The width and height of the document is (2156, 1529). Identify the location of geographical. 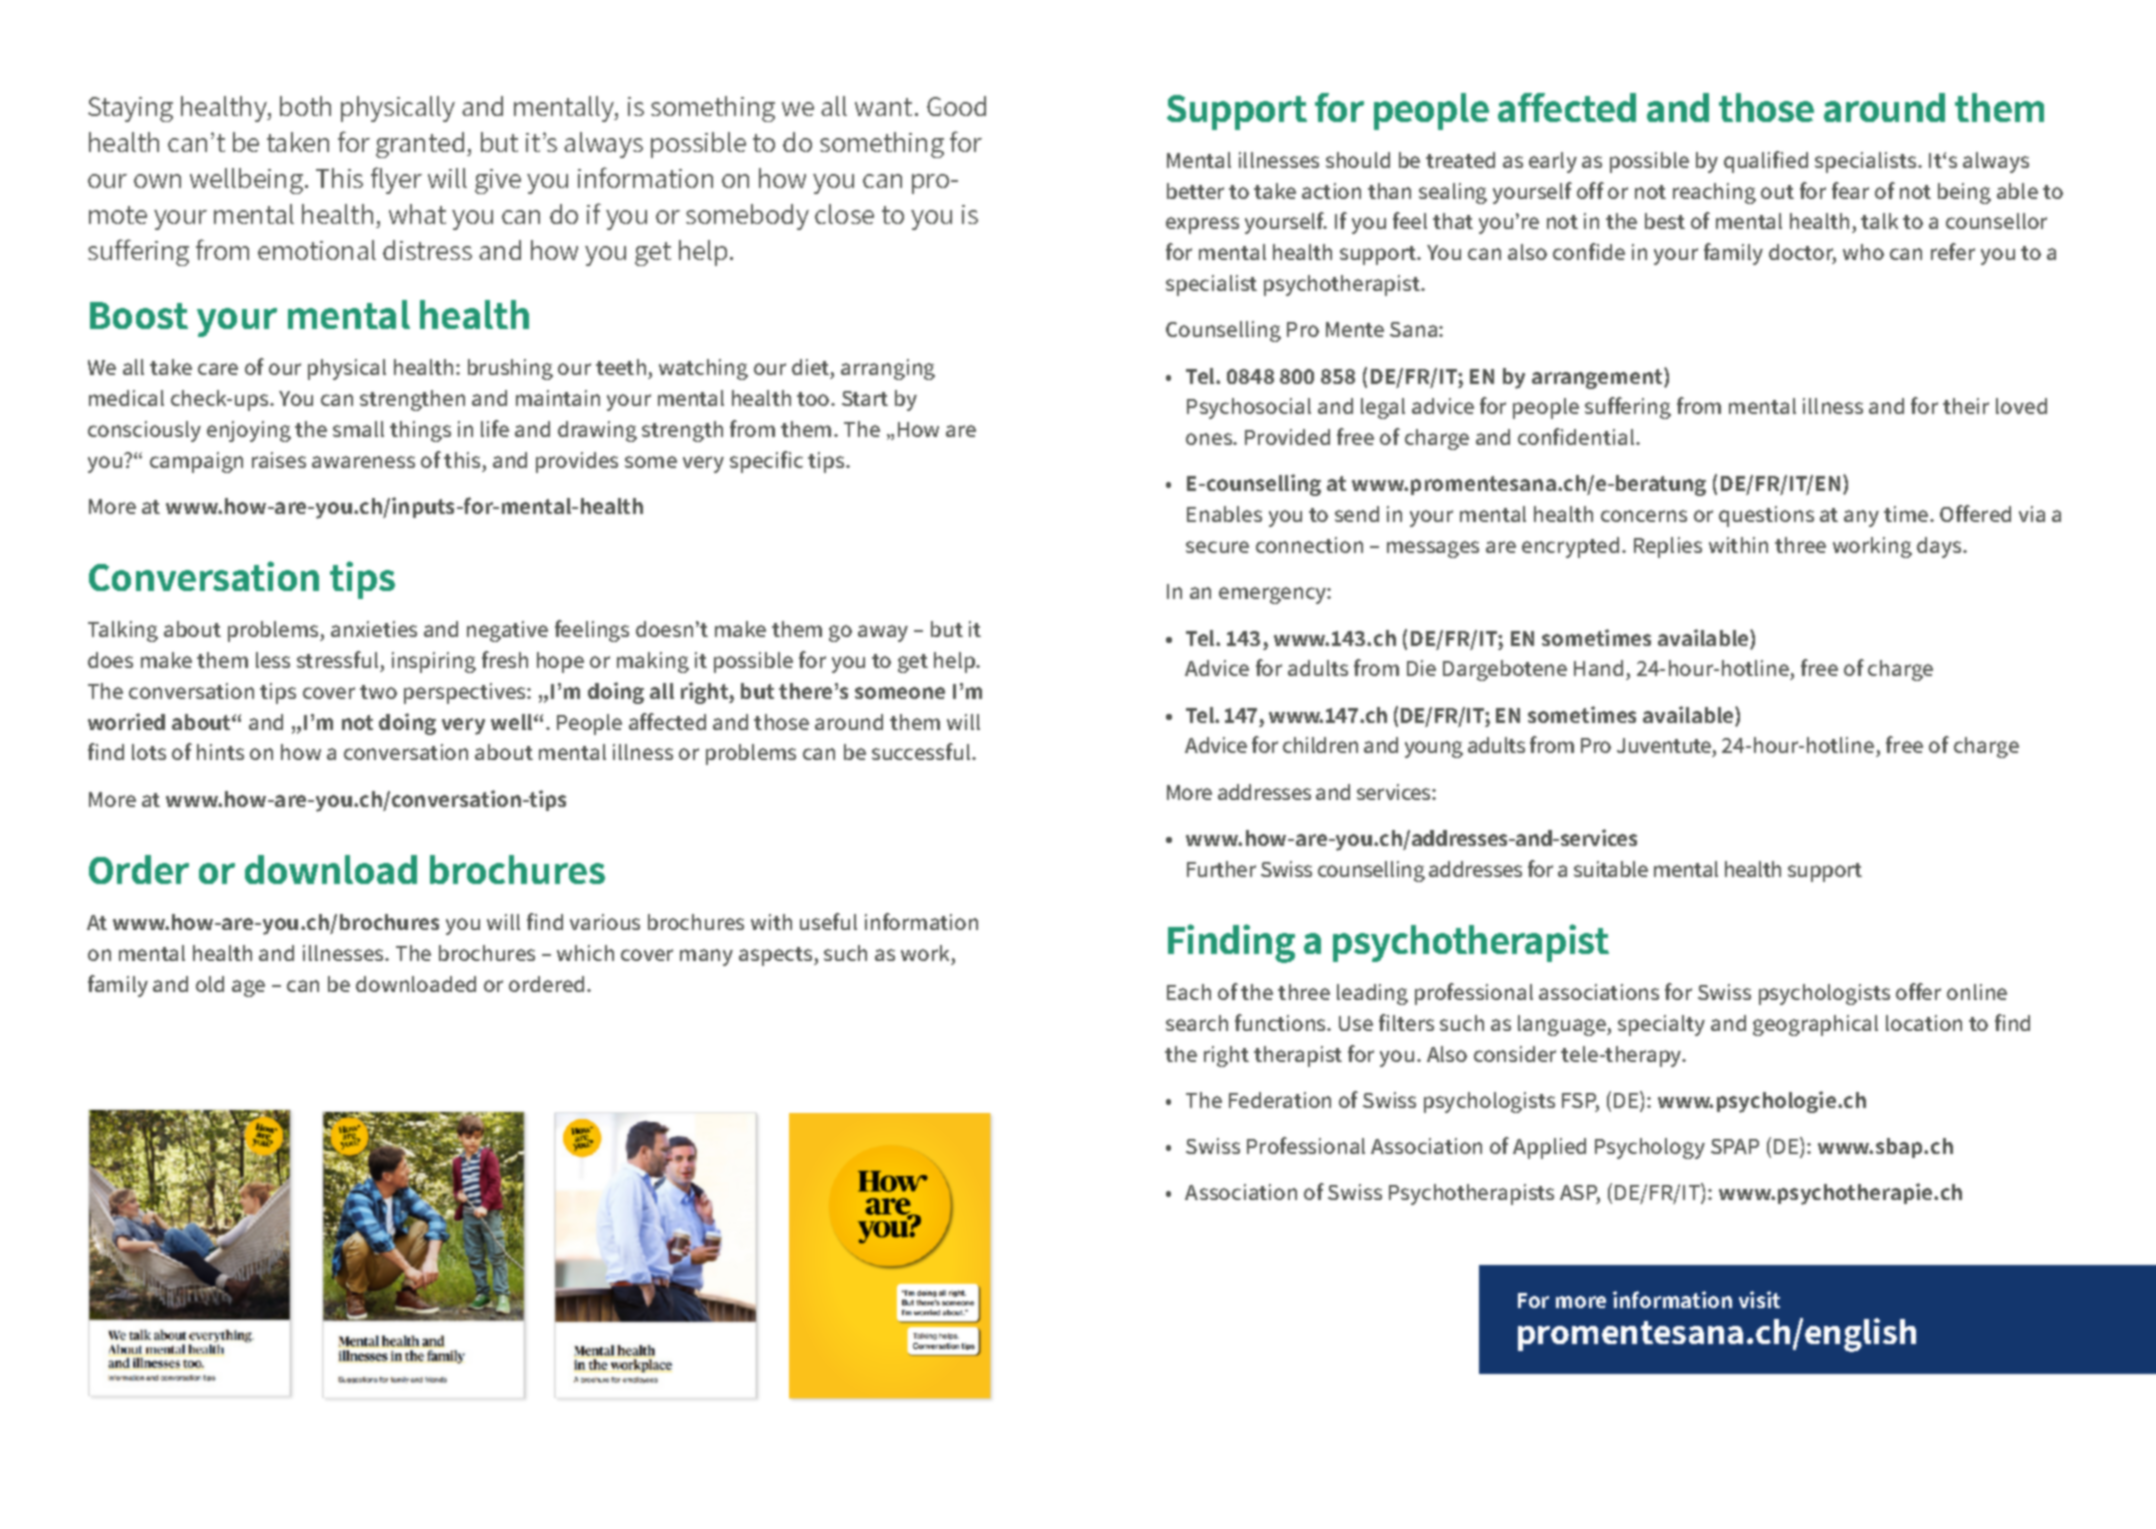
(1815, 1025).
